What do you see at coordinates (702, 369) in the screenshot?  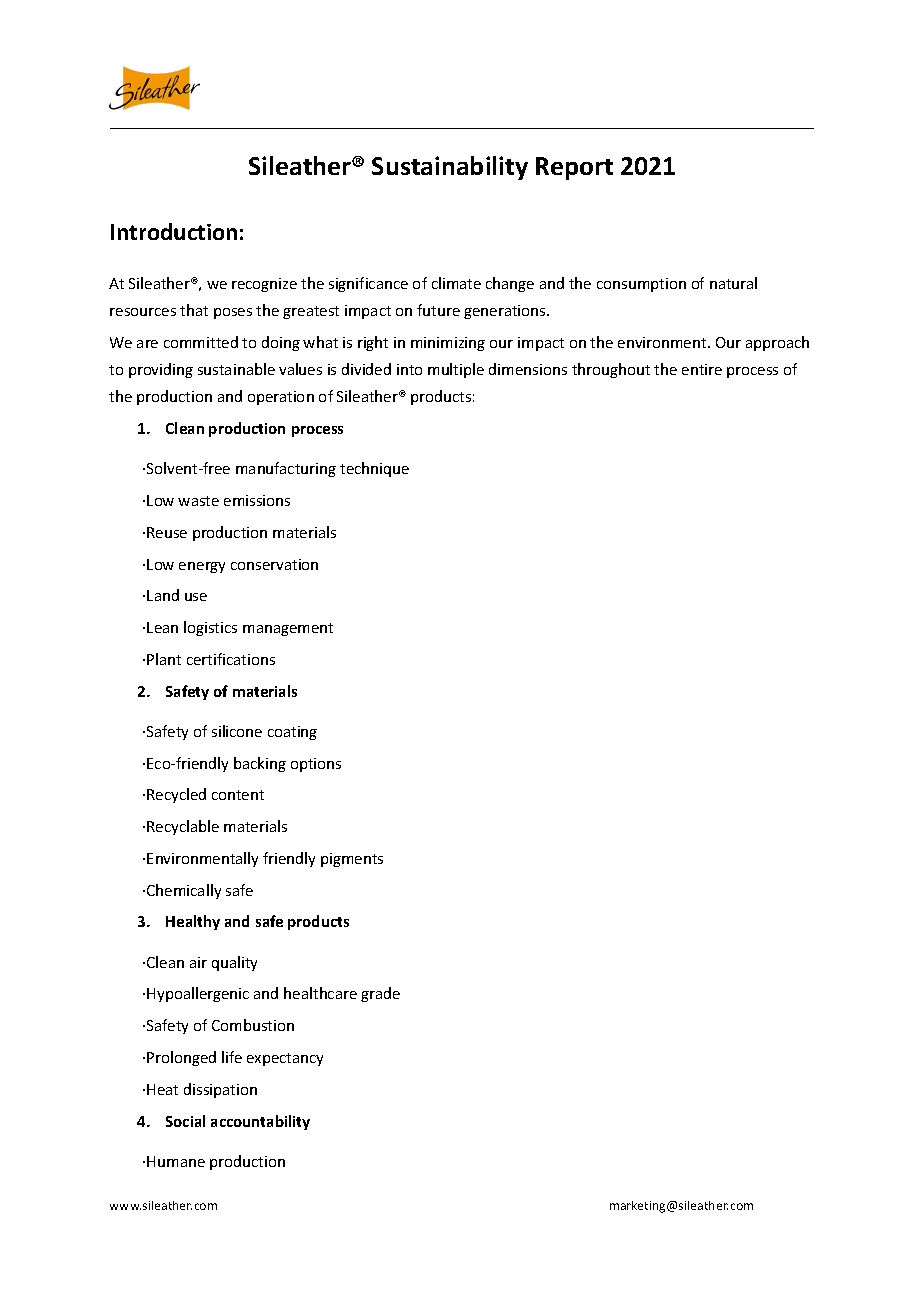 I see `entire` at bounding box center [702, 369].
